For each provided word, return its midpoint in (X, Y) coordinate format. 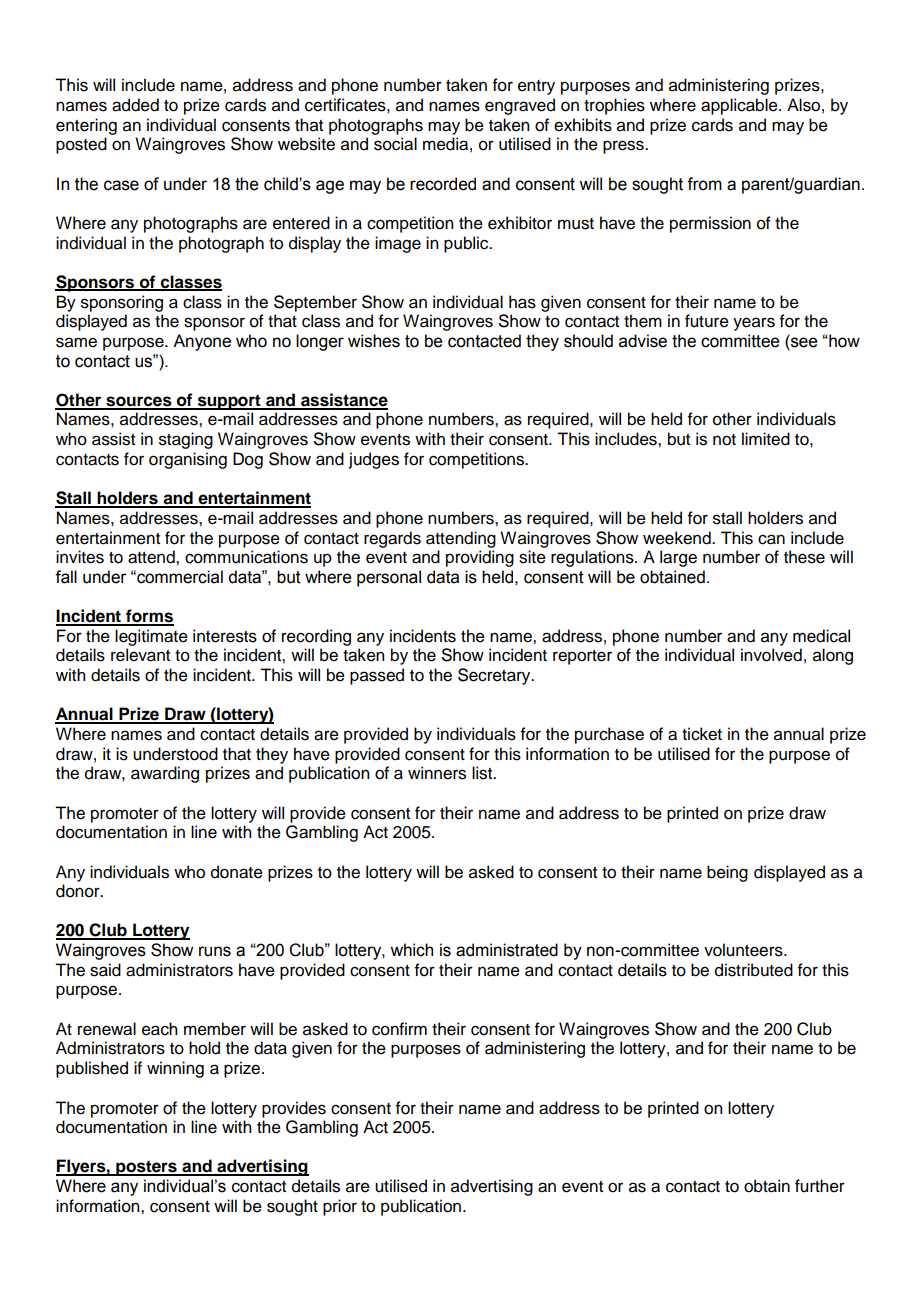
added (135, 105)
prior (340, 1207)
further (820, 1186)
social (395, 144)
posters (146, 1168)
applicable (740, 106)
